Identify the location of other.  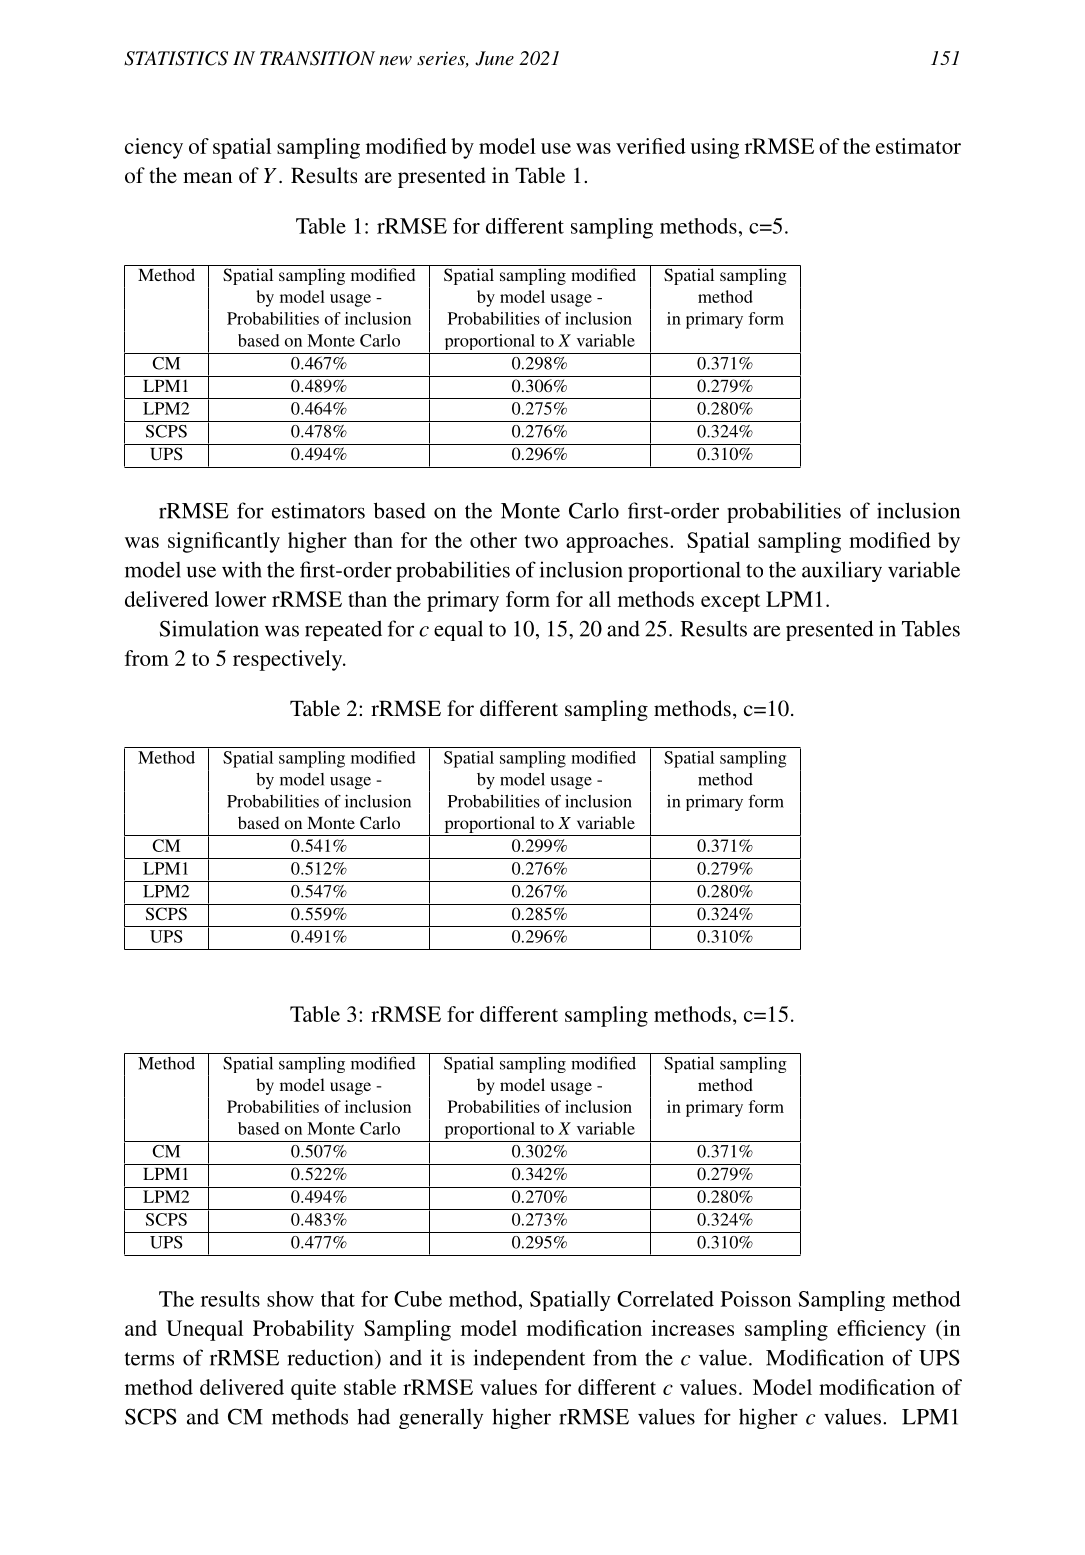
(493, 540).
